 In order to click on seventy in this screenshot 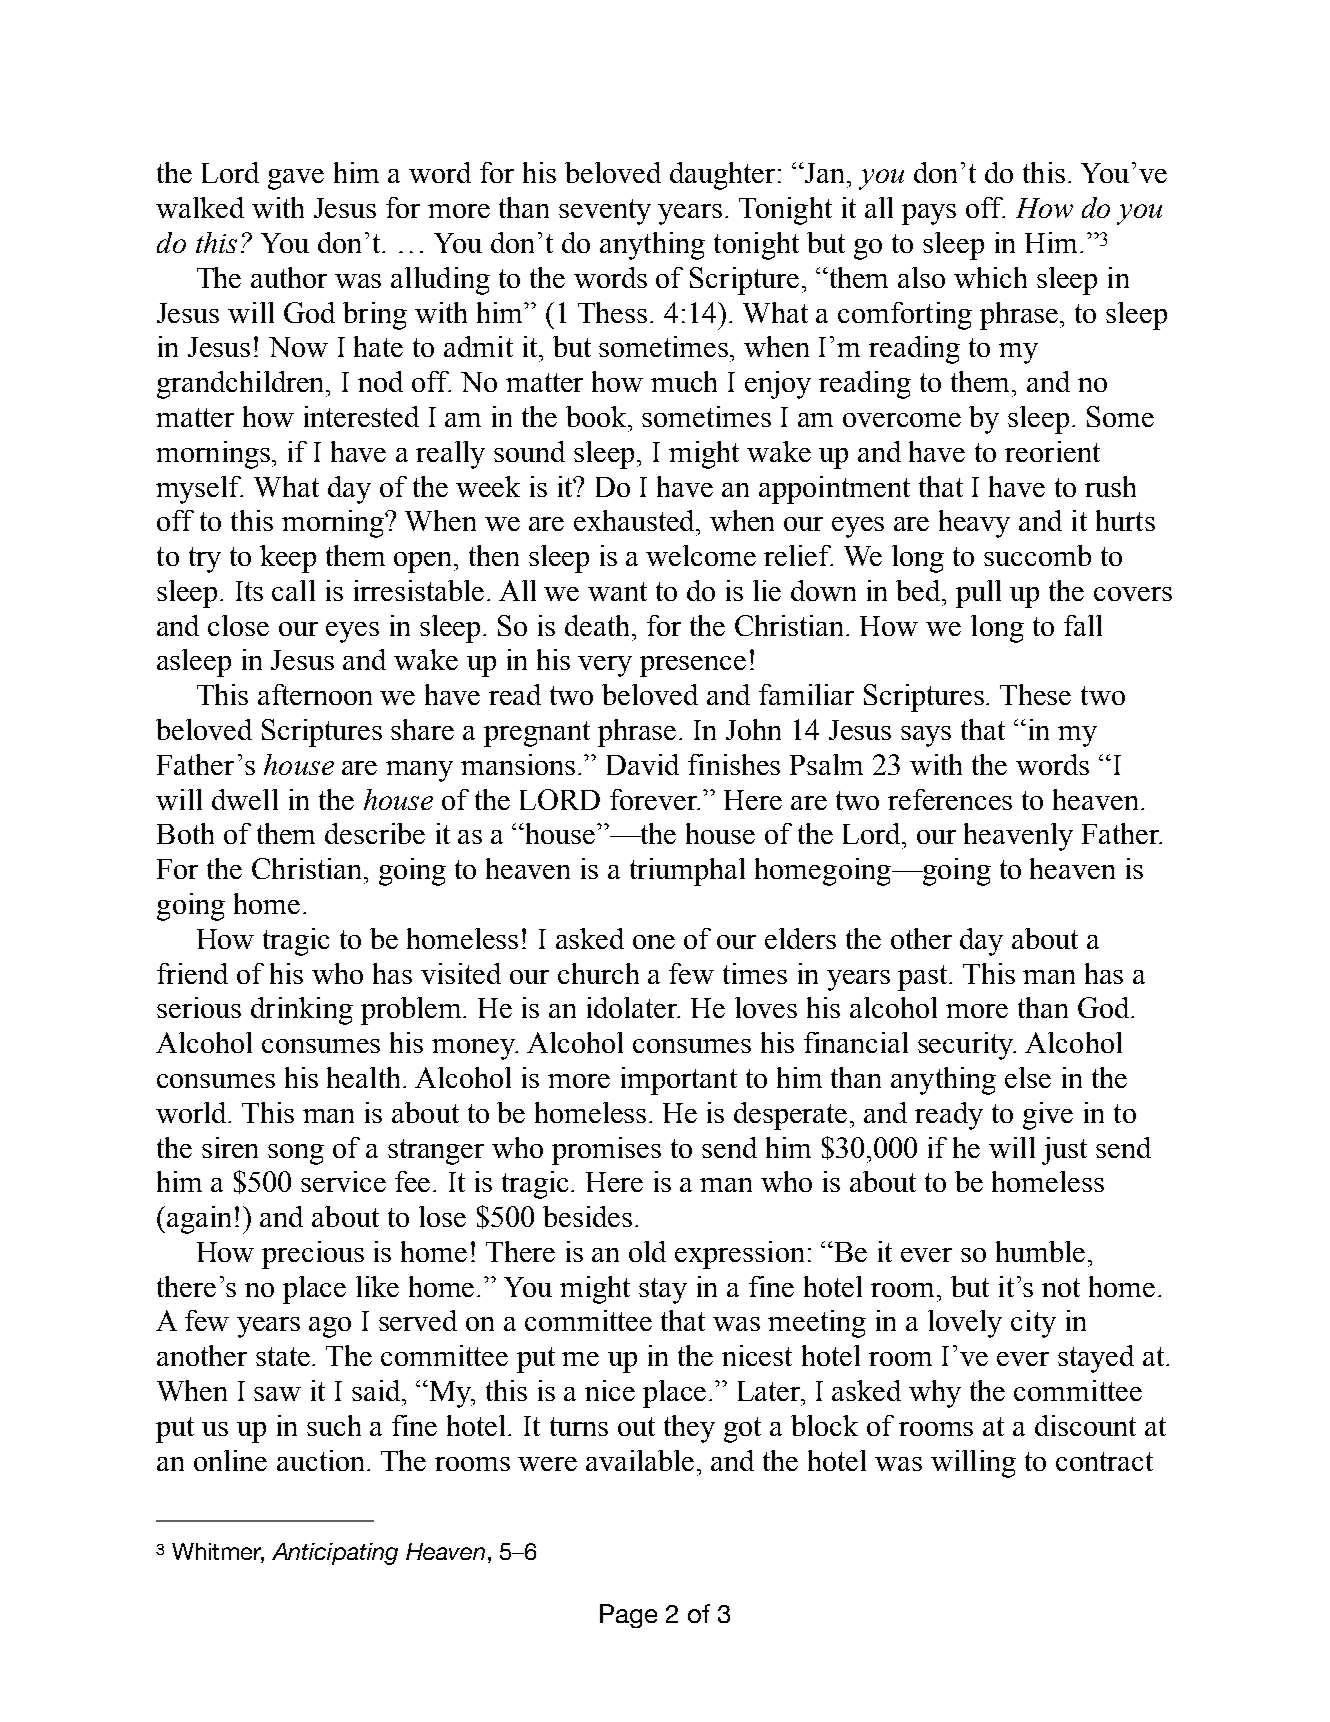, I will do `click(605, 212)`.
